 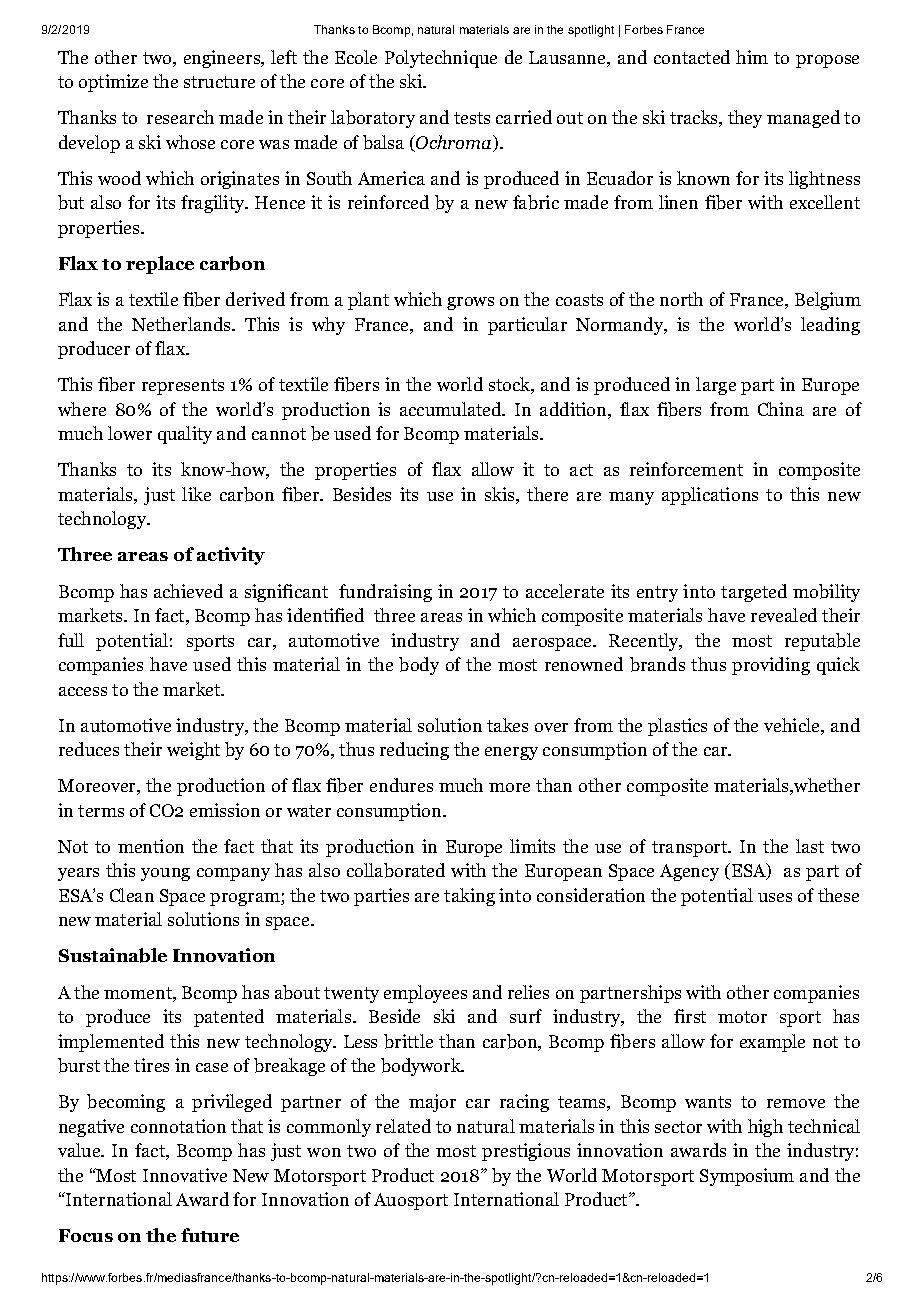 I want to click on tests, so click(x=472, y=118).
